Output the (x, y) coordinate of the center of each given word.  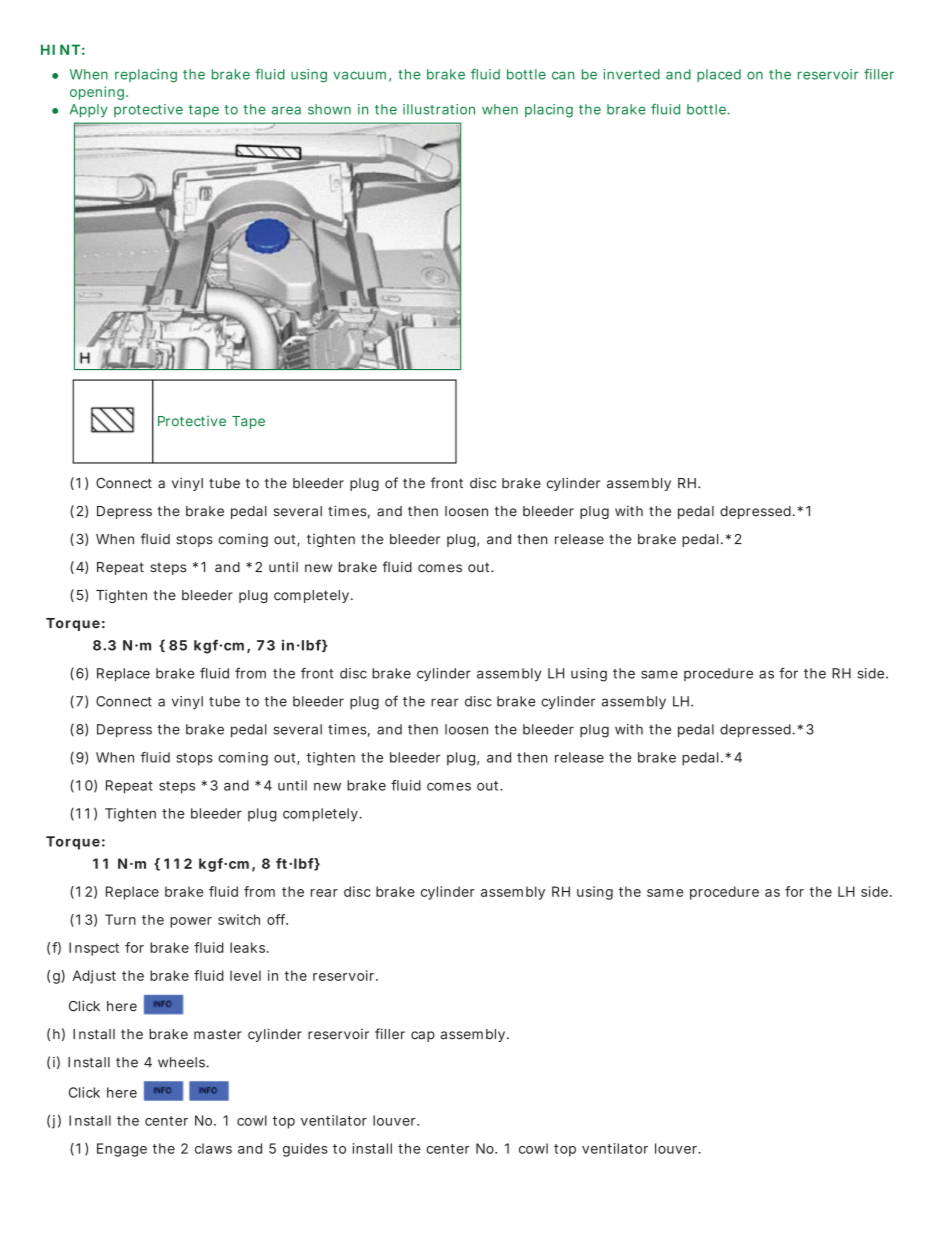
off (277, 919)
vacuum (359, 75)
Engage (122, 1150)
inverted (631, 74)
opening (97, 93)
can (563, 75)
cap (423, 1036)
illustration (439, 109)
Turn (120, 919)
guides (305, 1150)
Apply (89, 110)
